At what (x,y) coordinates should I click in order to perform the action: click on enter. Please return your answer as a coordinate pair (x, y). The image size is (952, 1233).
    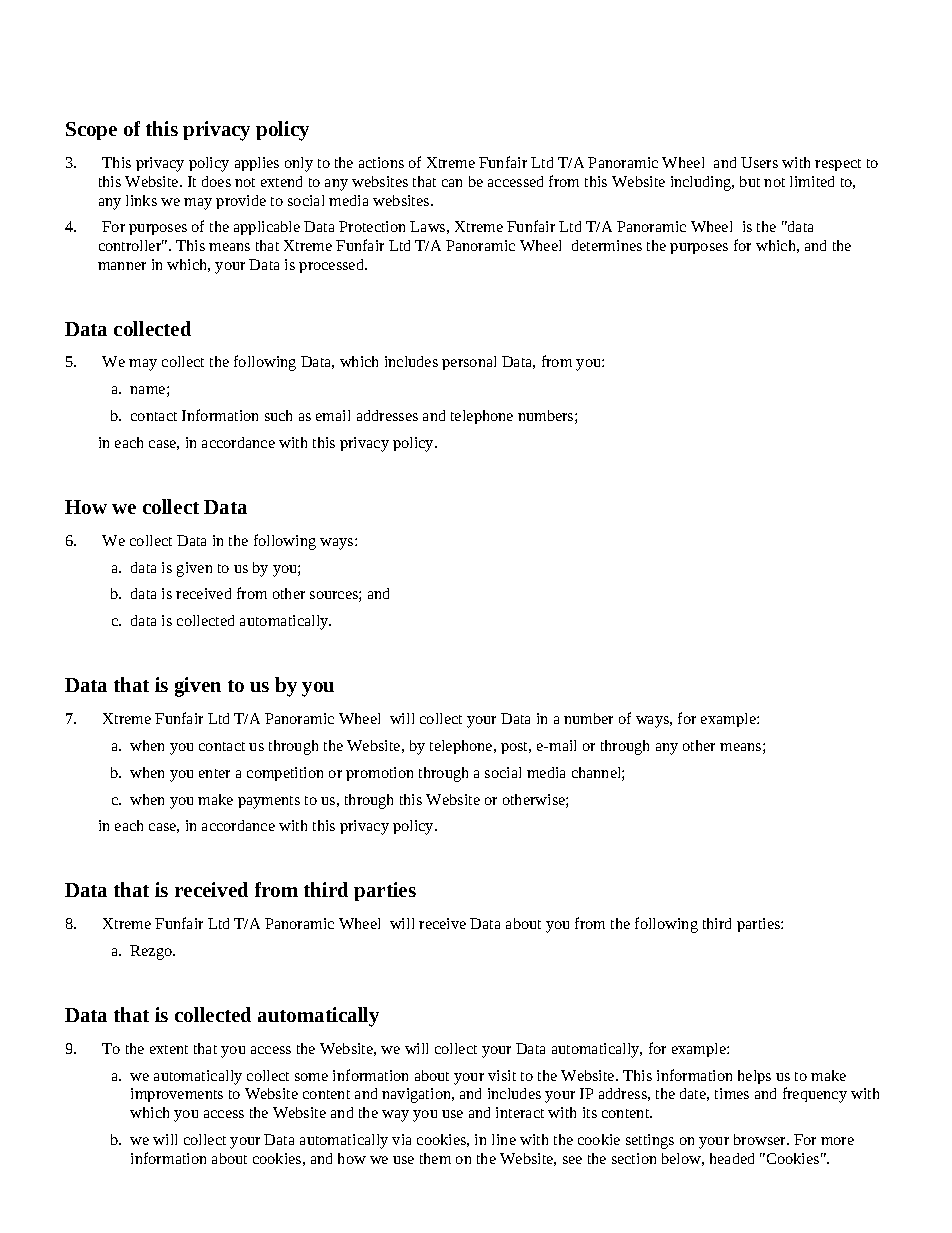
    Looking at the image, I should click on (214, 773).
